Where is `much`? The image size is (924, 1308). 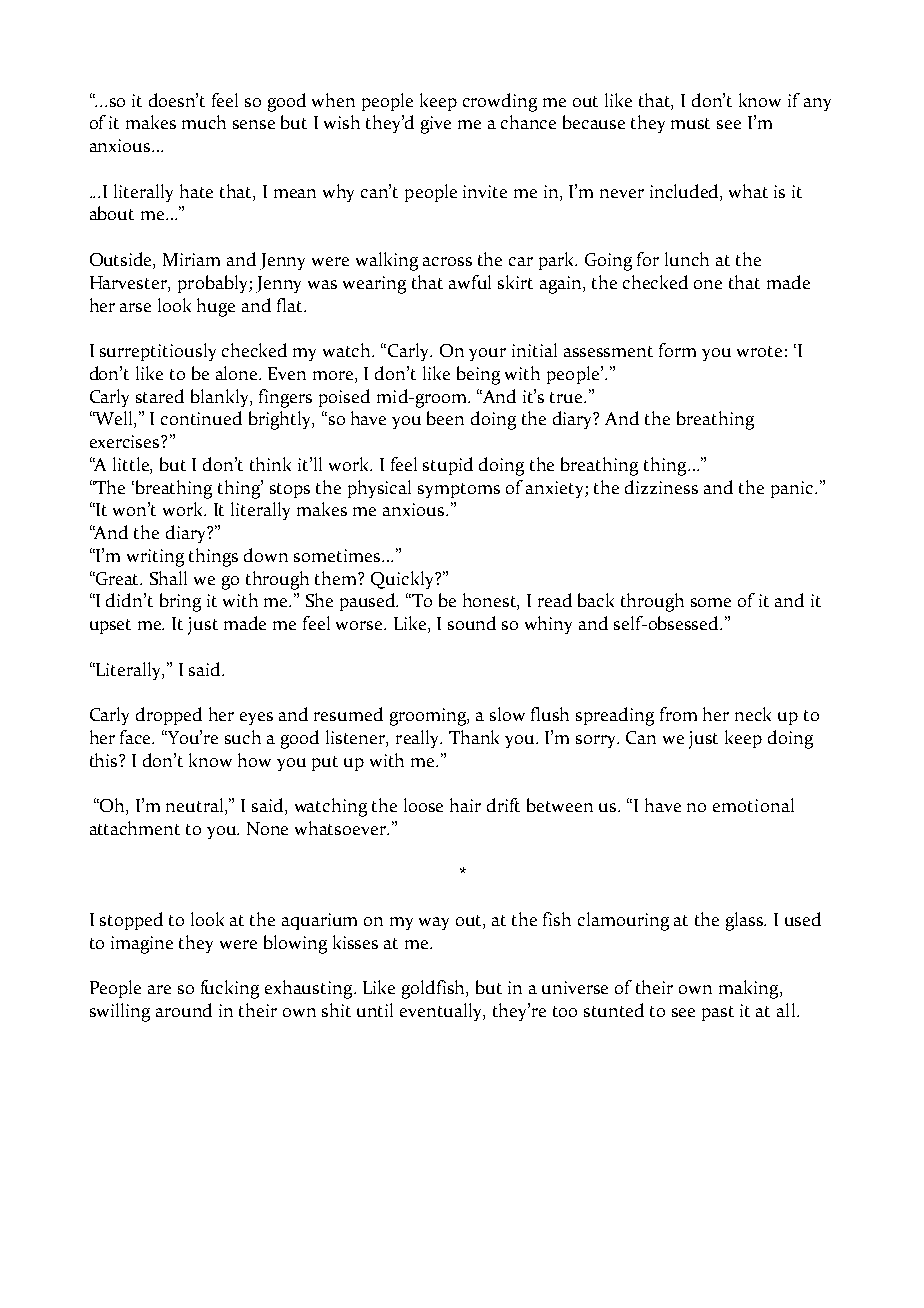
much is located at coordinates (204, 122).
